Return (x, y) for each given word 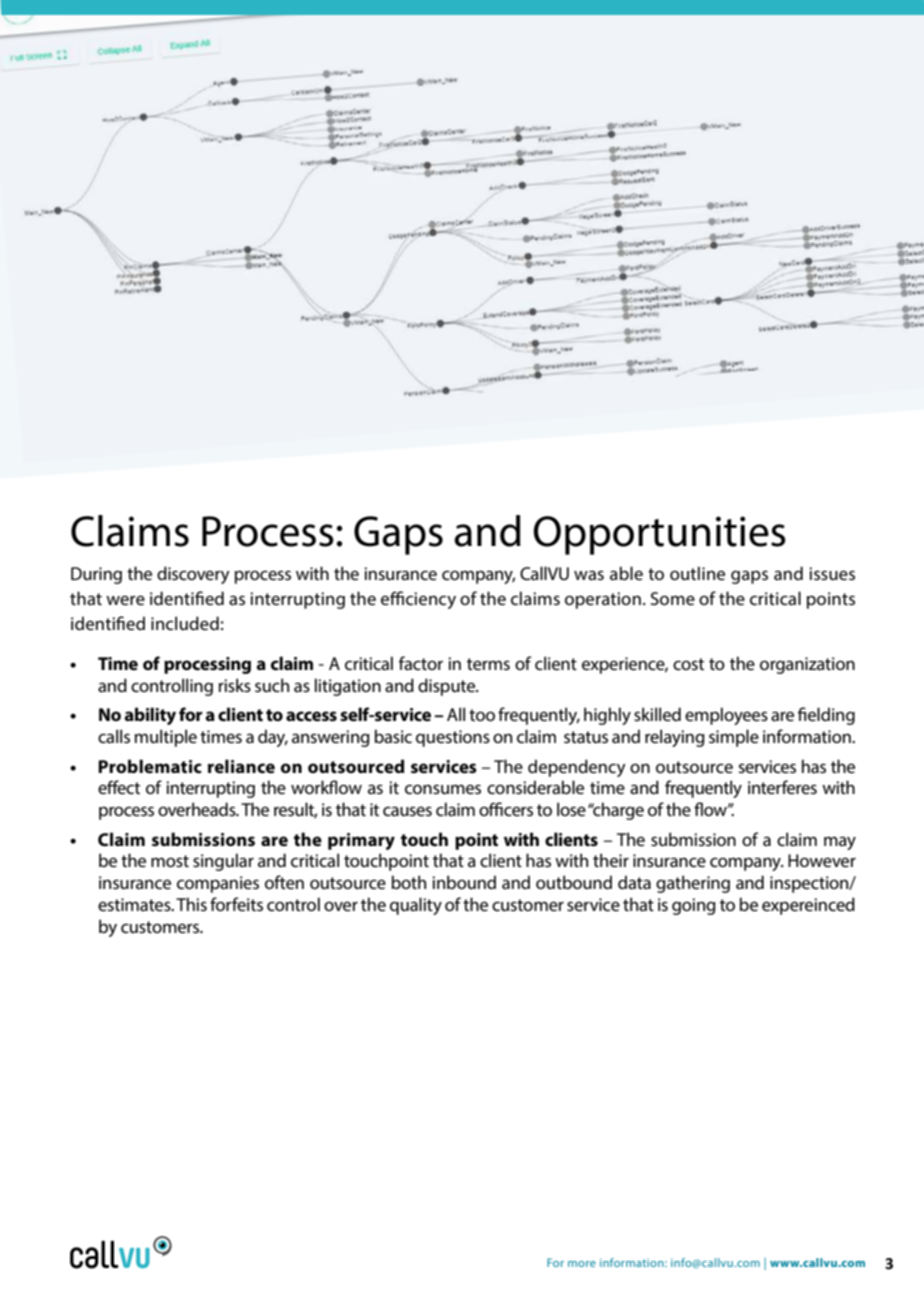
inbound (464, 882)
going (694, 906)
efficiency (418, 600)
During (96, 575)
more (582, 1264)
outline (697, 573)
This (191, 904)
